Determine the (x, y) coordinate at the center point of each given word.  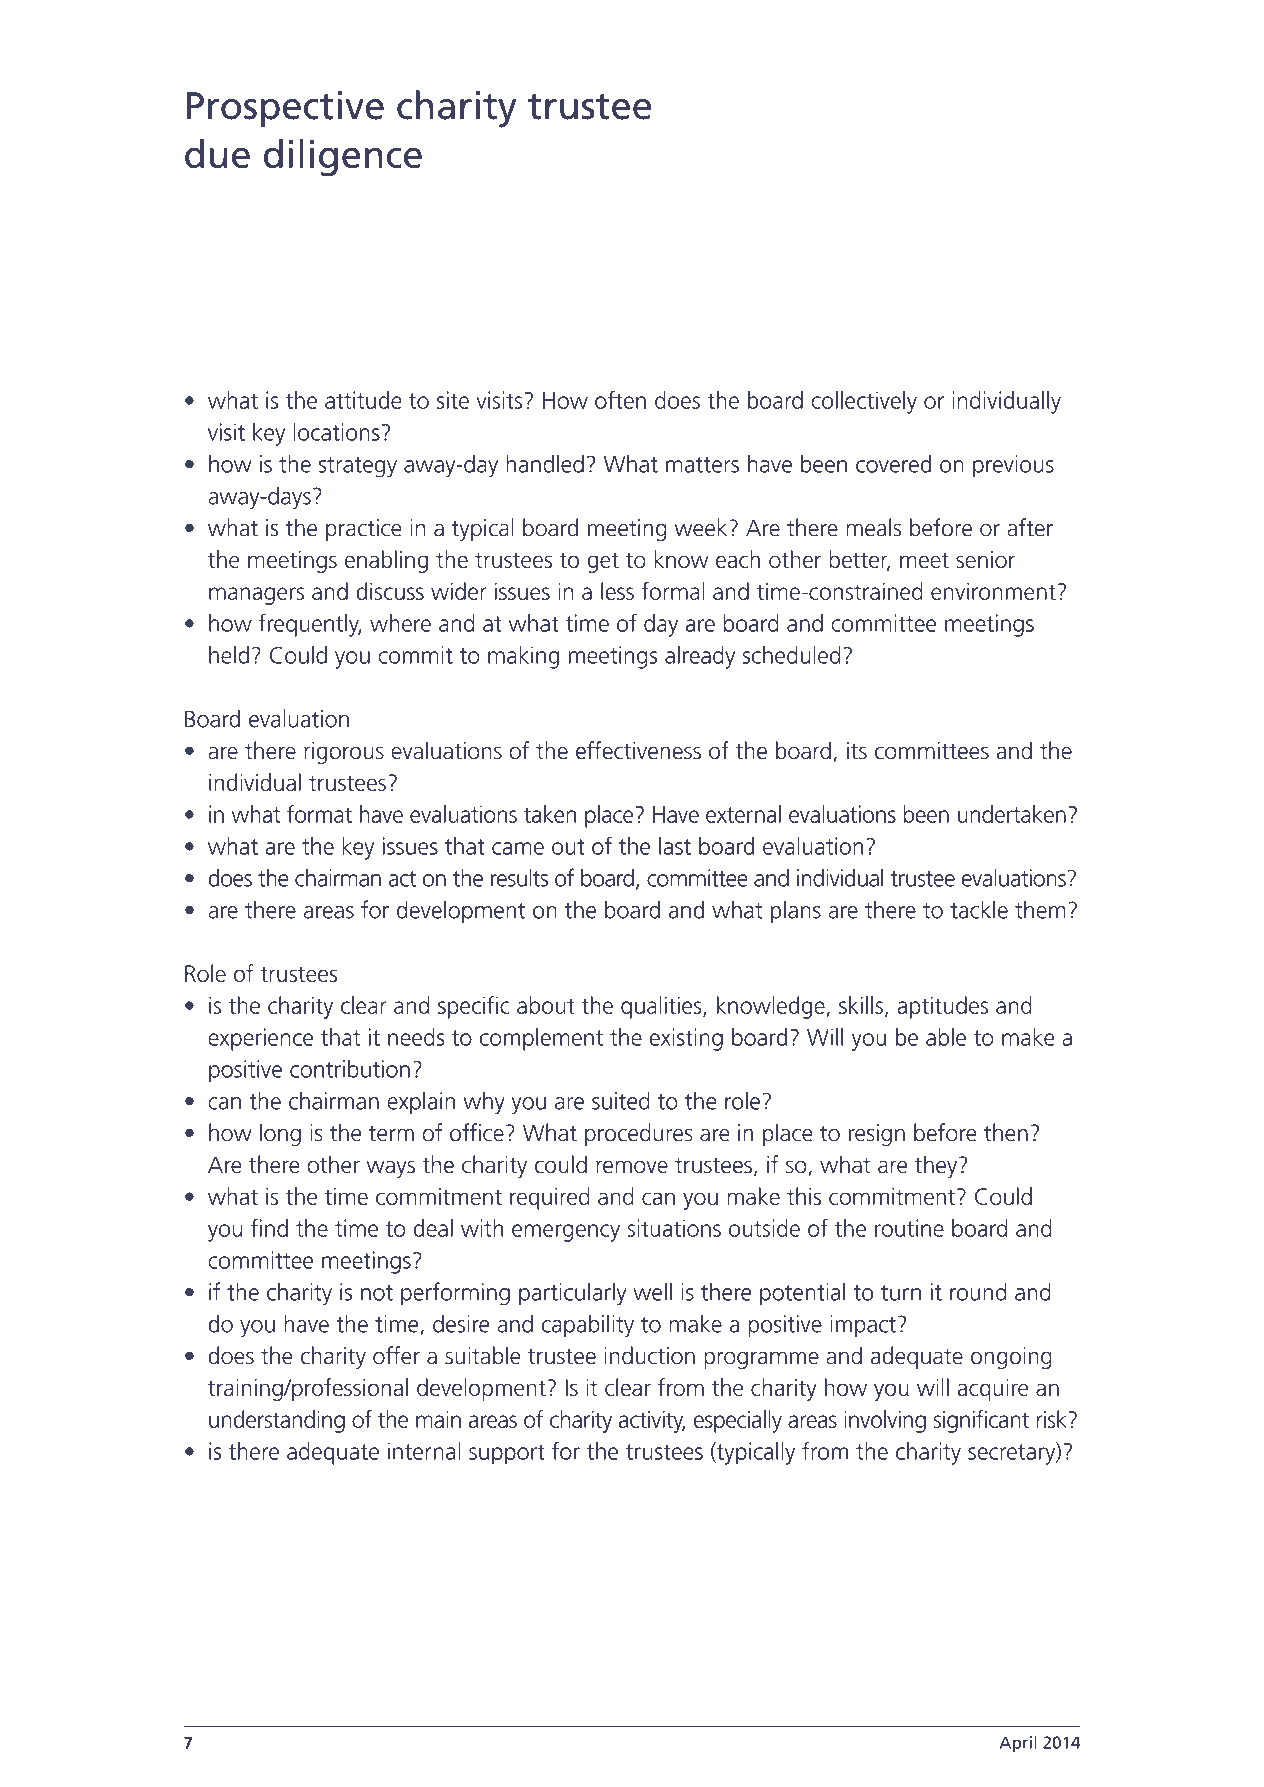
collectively (864, 402)
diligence (343, 158)
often (620, 399)
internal (424, 1451)
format (319, 813)
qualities (662, 1007)
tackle (979, 909)
